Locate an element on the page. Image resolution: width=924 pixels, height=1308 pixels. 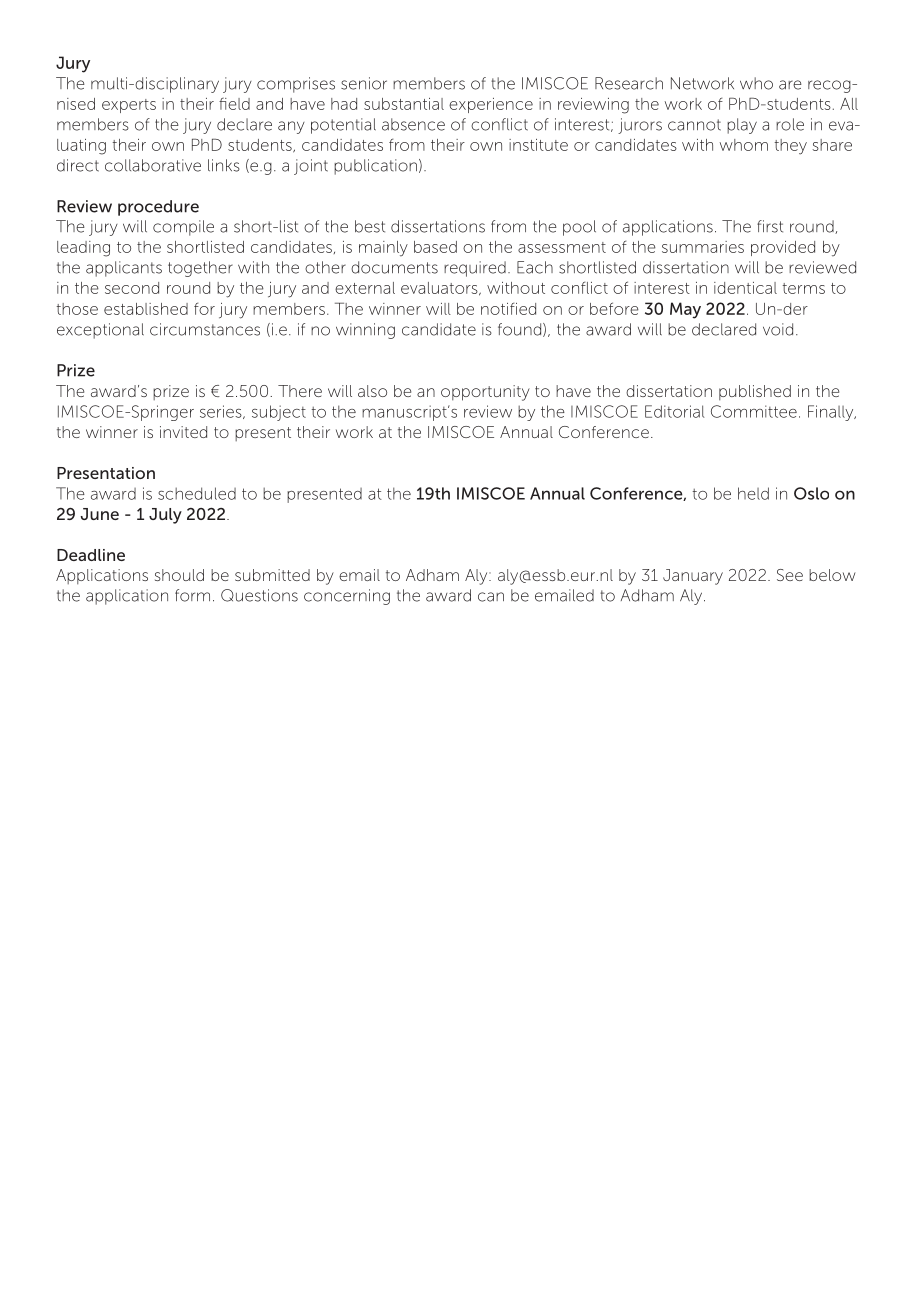
required is located at coordinates (475, 269).
